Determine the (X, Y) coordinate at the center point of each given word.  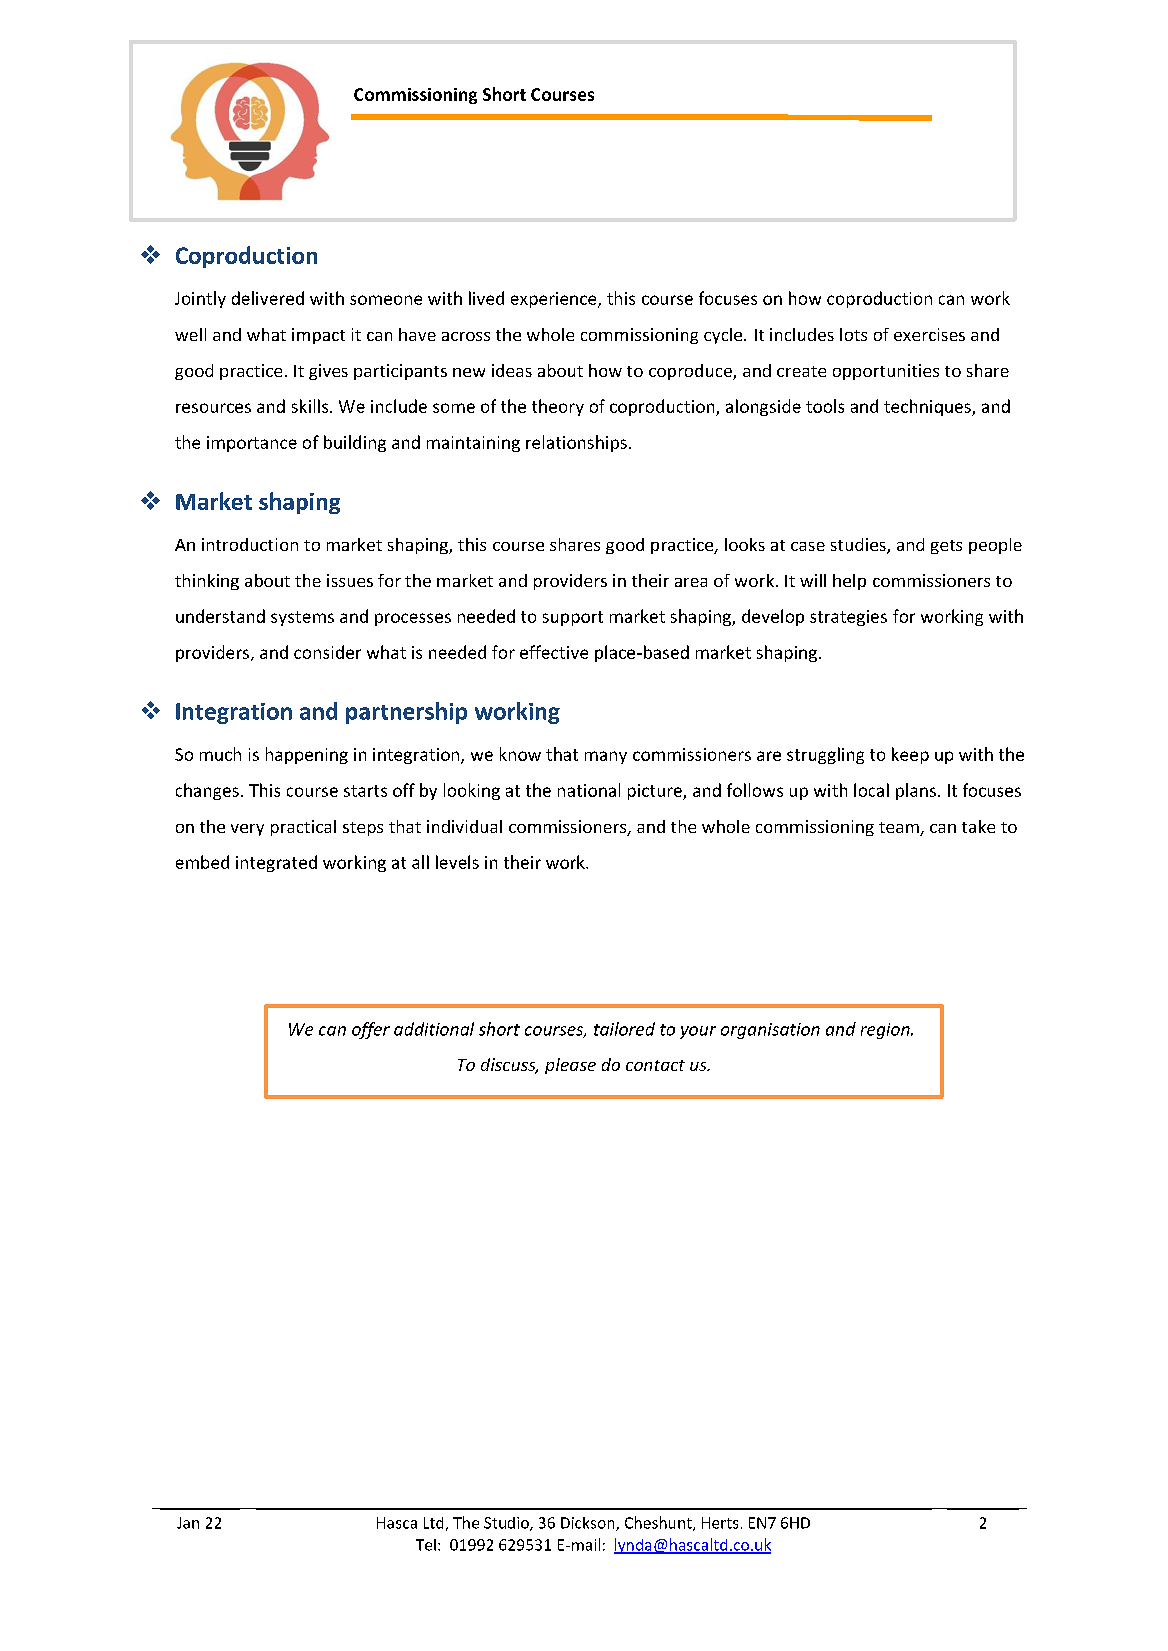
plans (916, 791)
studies (859, 546)
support (573, 618)
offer (371, 1030)
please (570, 1066)
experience (555, 300)
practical (303, 828)
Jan (188, 1523)
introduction (250, 544)
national (589, 790)
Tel (426, 1545)
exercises (929, 334)
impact (318, 336)
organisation (770, 1031)
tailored (624, 1029)
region (886, 1031)
